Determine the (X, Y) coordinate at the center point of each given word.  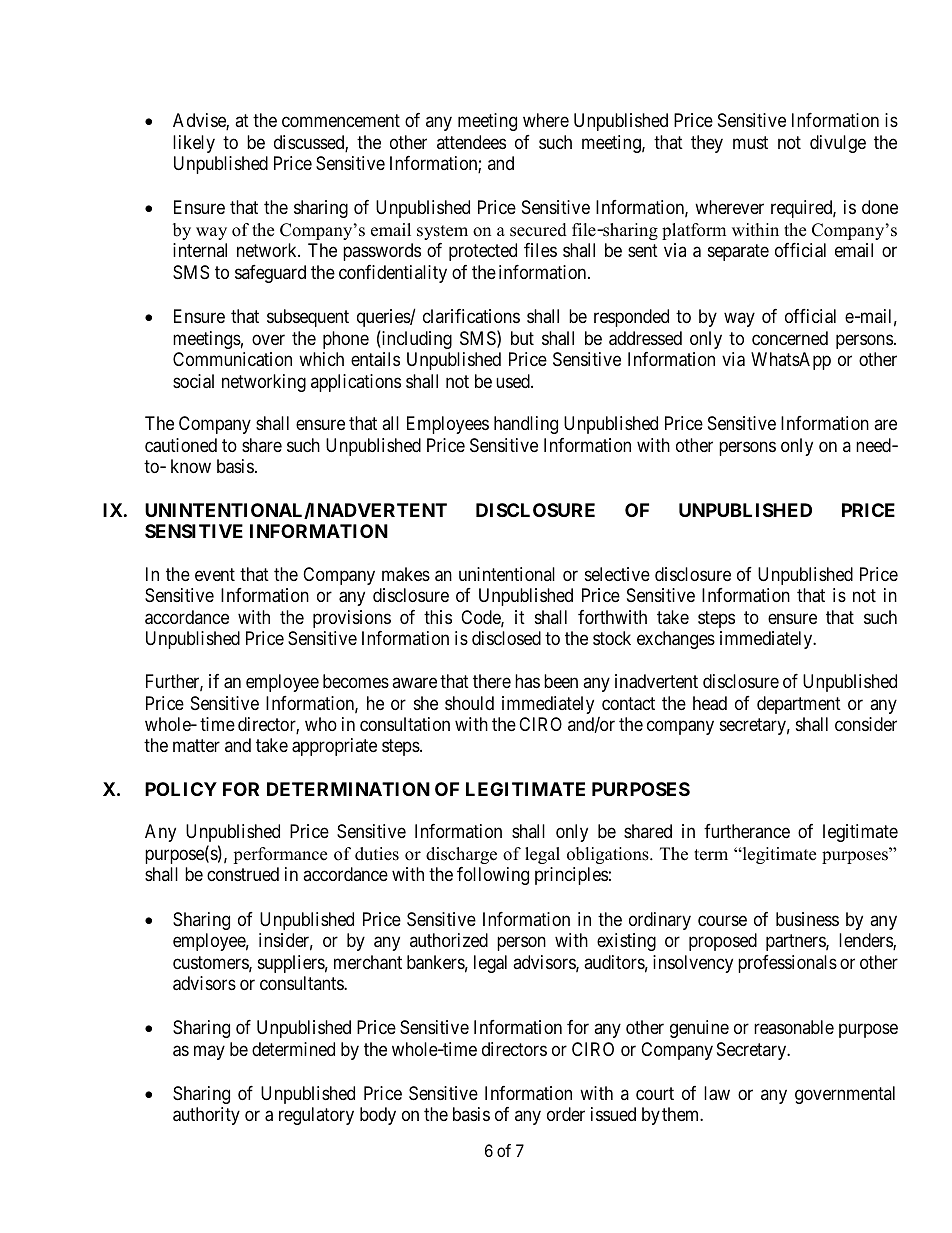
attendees (471, 142)
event (215, 574)
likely (194, 144)
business (807, 919)
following (493, 876)
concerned (790, 338)
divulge (838, 144)
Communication (232, 359)
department (799, 705)
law (717, 1093)
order (566, 1114)
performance (280, 855)
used (514, 381)
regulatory (316, 1116)
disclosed (506, 638)
